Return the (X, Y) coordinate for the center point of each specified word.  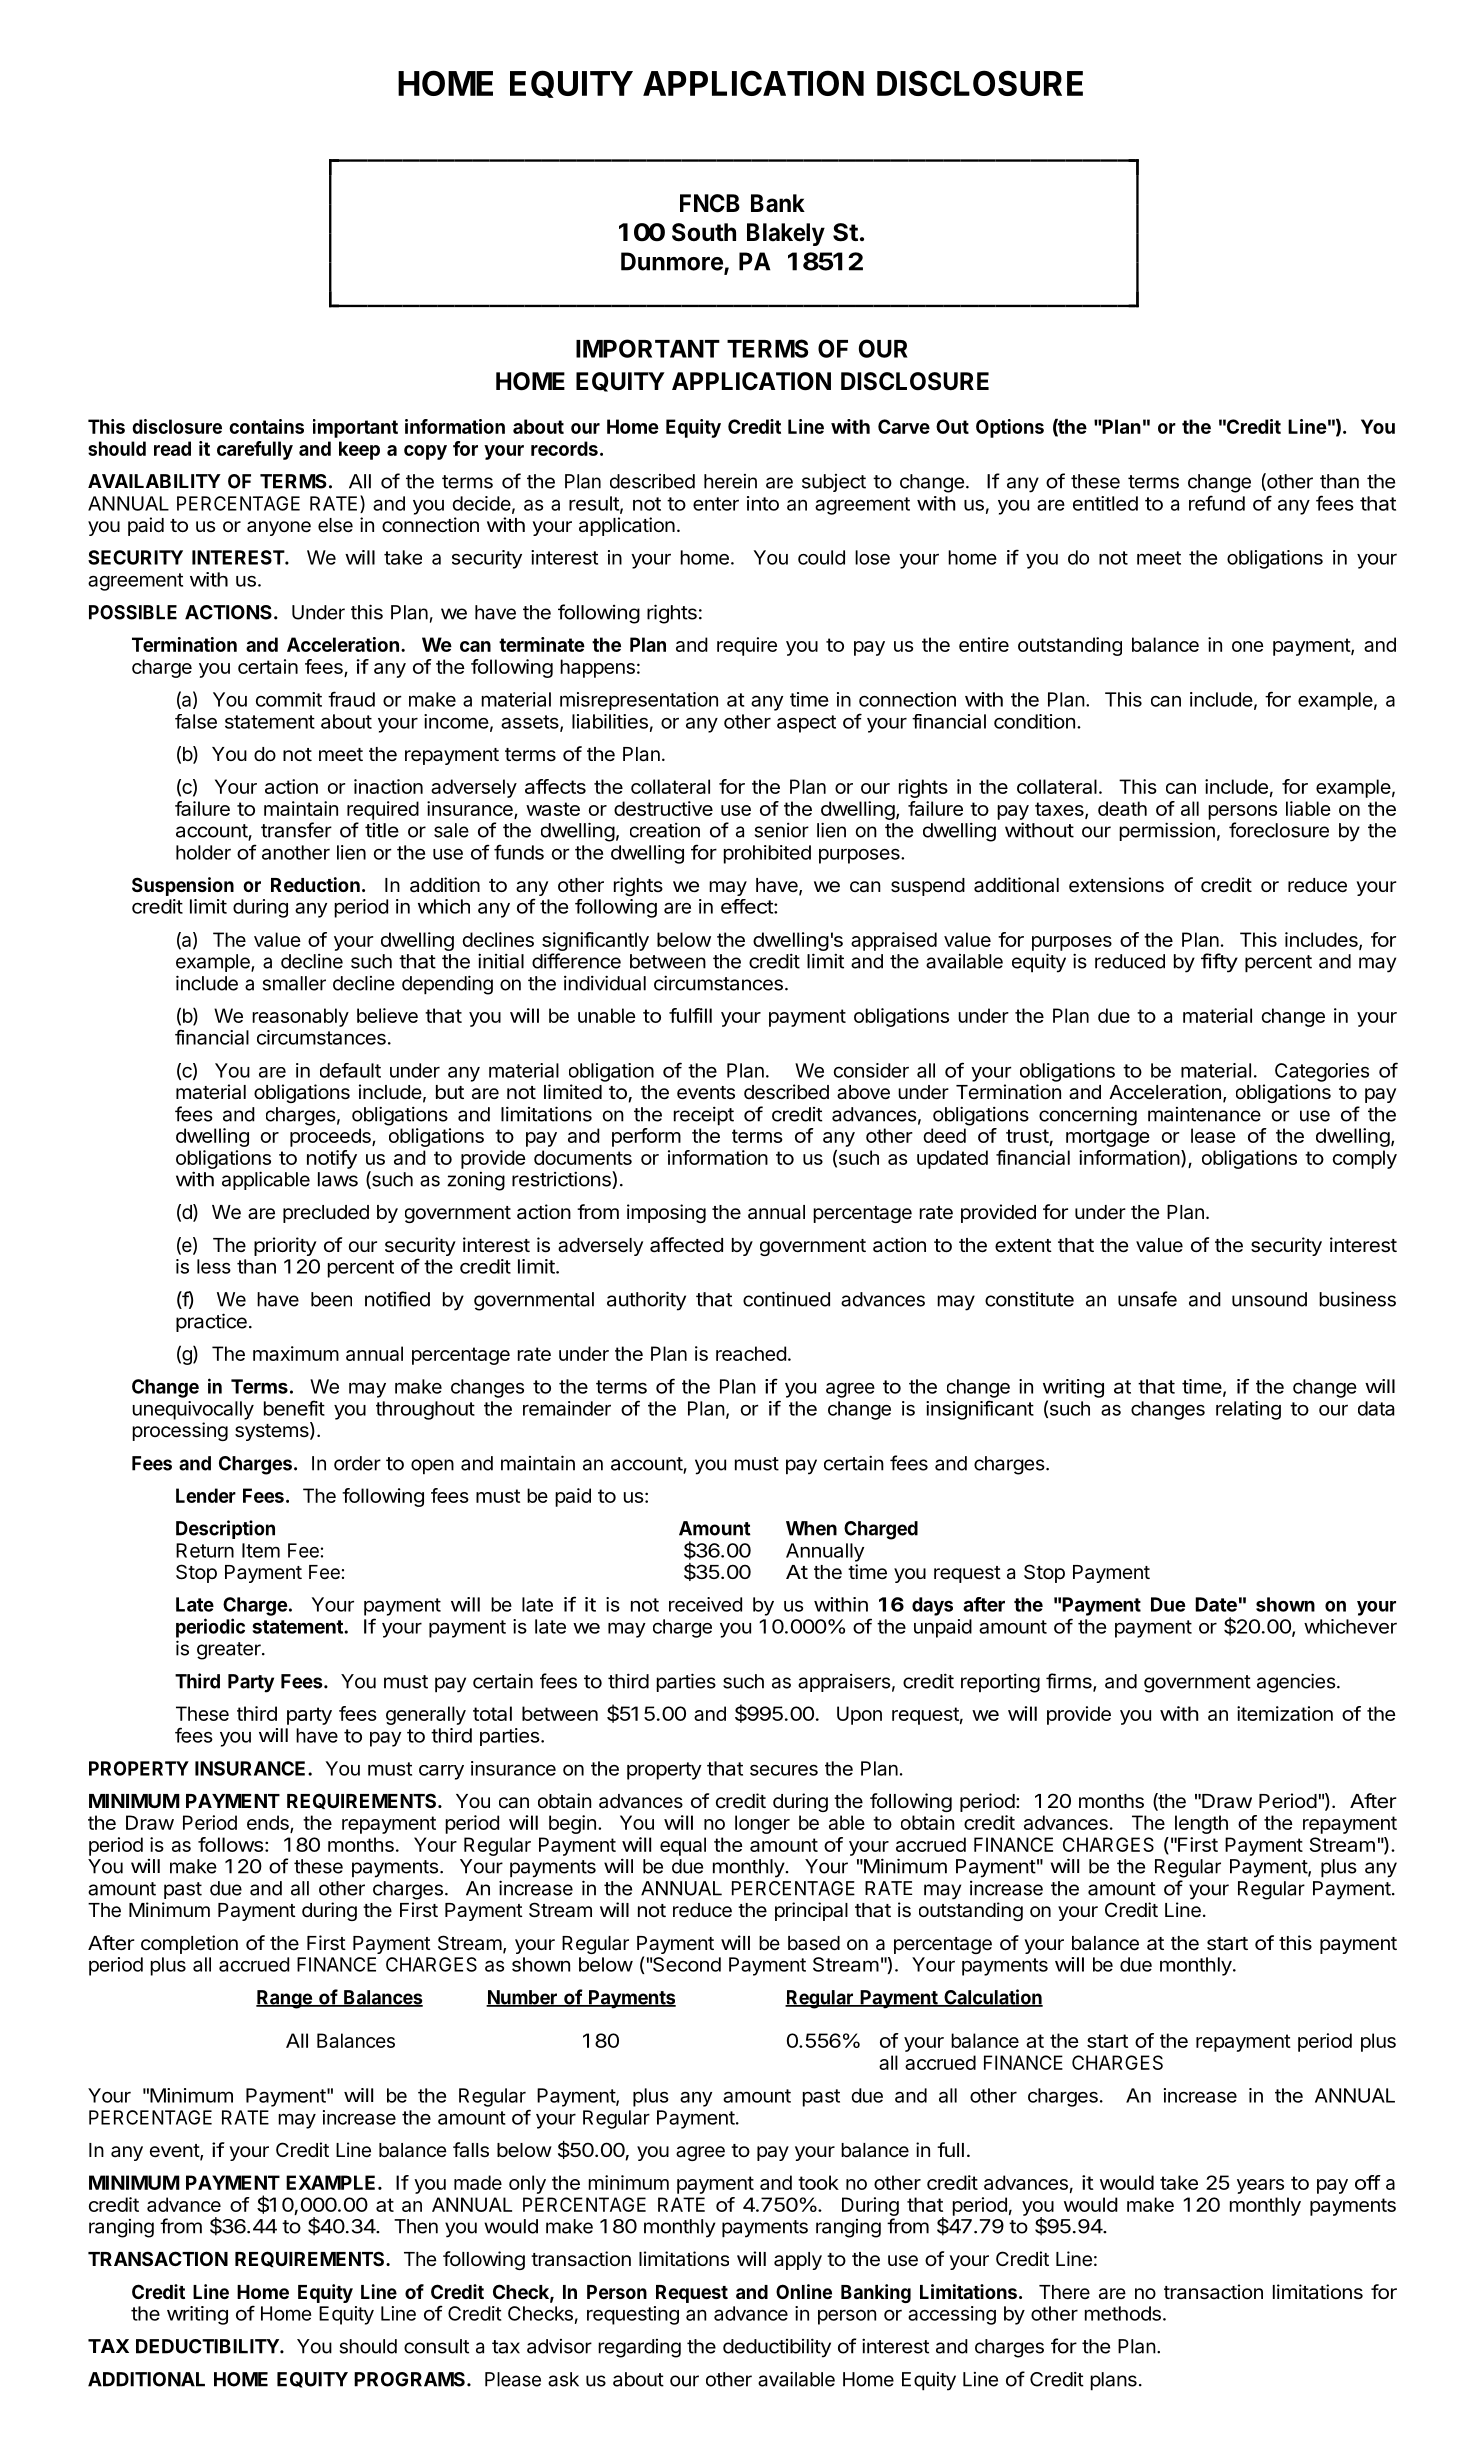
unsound (1269, 1299)
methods (1123, 2313)
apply (798, 2261)
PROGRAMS (411, 2379)
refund (1217, 503)
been (331, 1299)
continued (786, 1299)
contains (266, 426)
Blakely (786, 234)
